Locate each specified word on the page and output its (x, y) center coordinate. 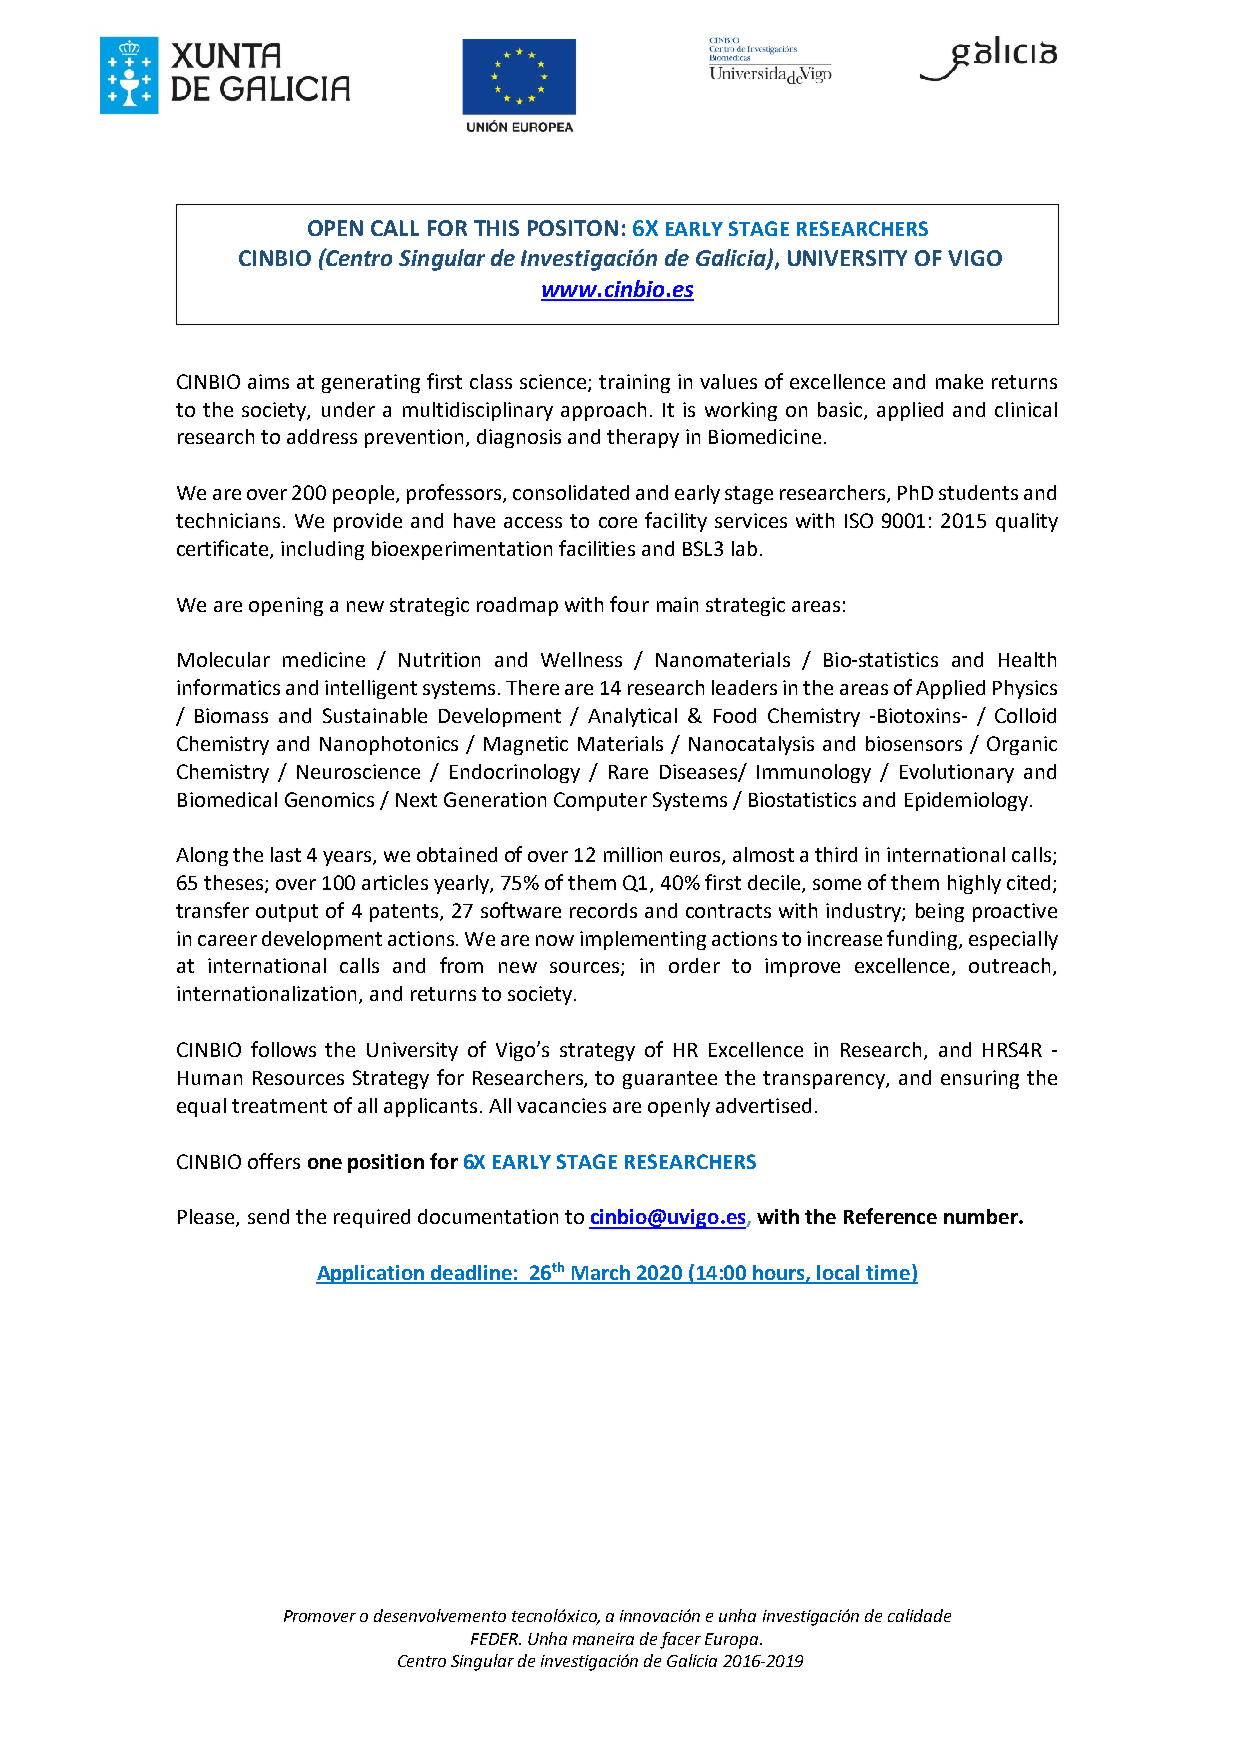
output (287, 913)
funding (923, 940)
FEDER (496, 1639)
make (959, 381)
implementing (643, 940)
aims (268, 381)
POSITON (573, 228)
